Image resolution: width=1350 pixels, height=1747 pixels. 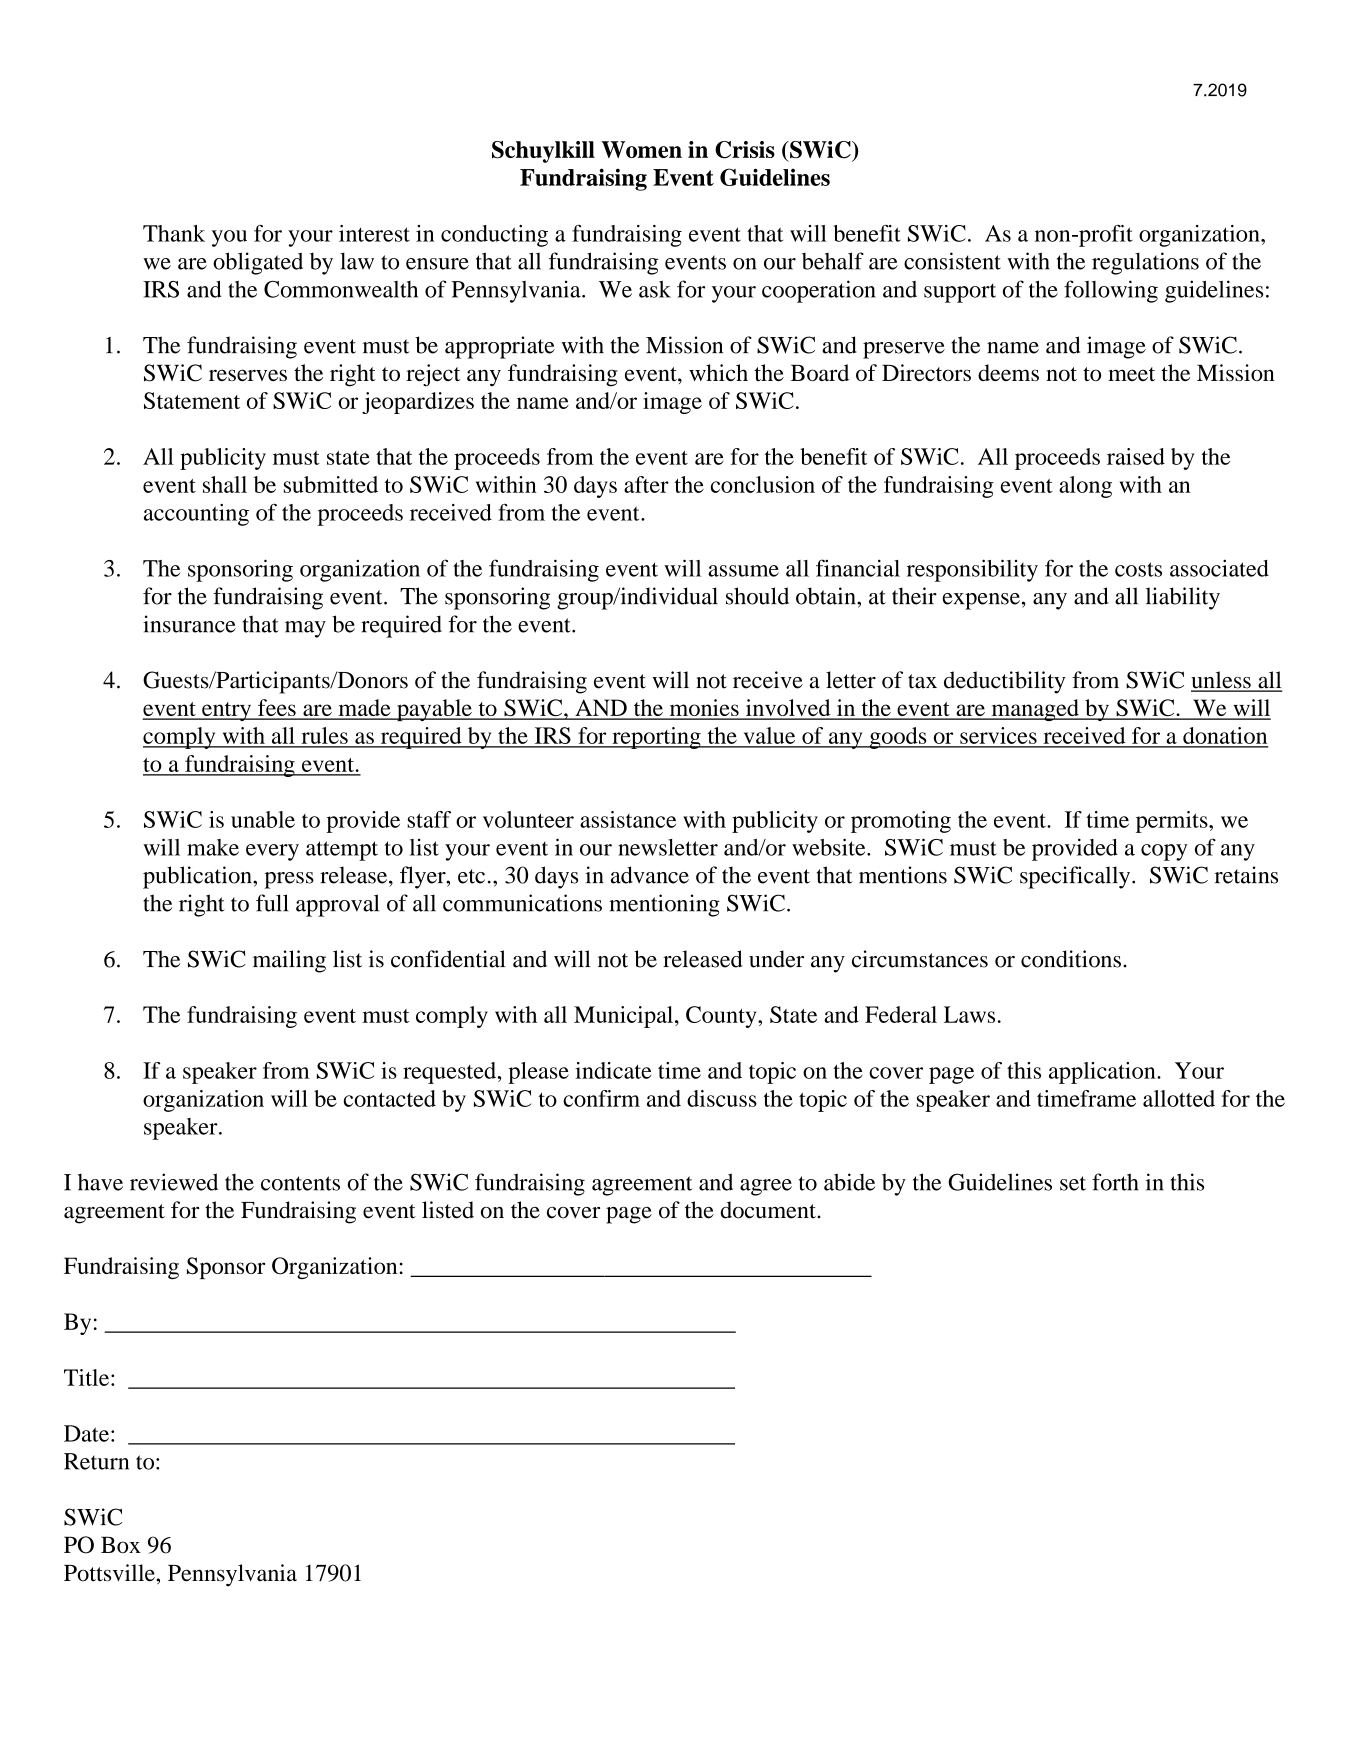 I want to click on Box, so click(x=121, y=1544).
